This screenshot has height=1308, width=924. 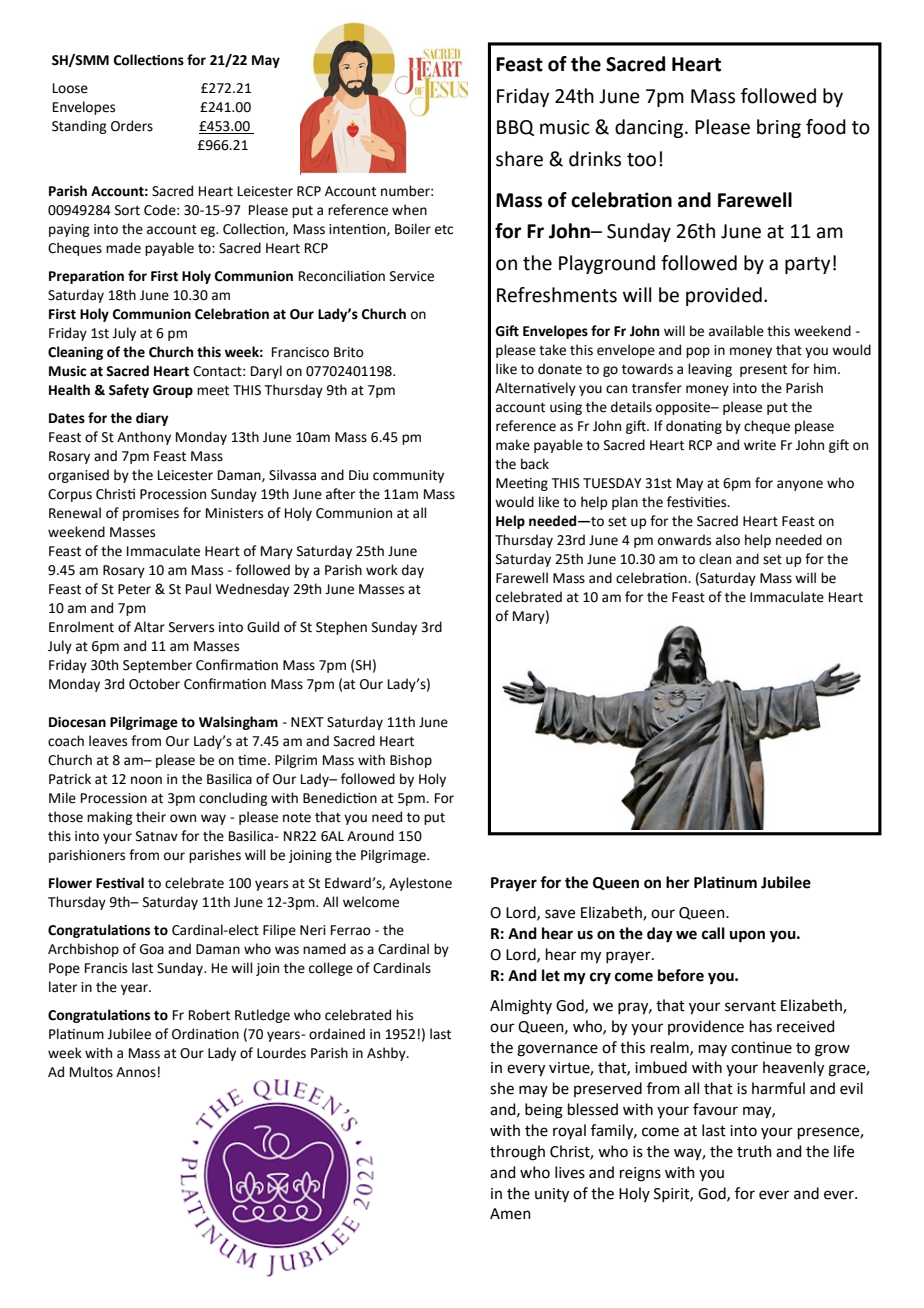 What do you see at coordinates (779, 128) in the screenshot?
I see `bring` at bounding box center [779, 128].
